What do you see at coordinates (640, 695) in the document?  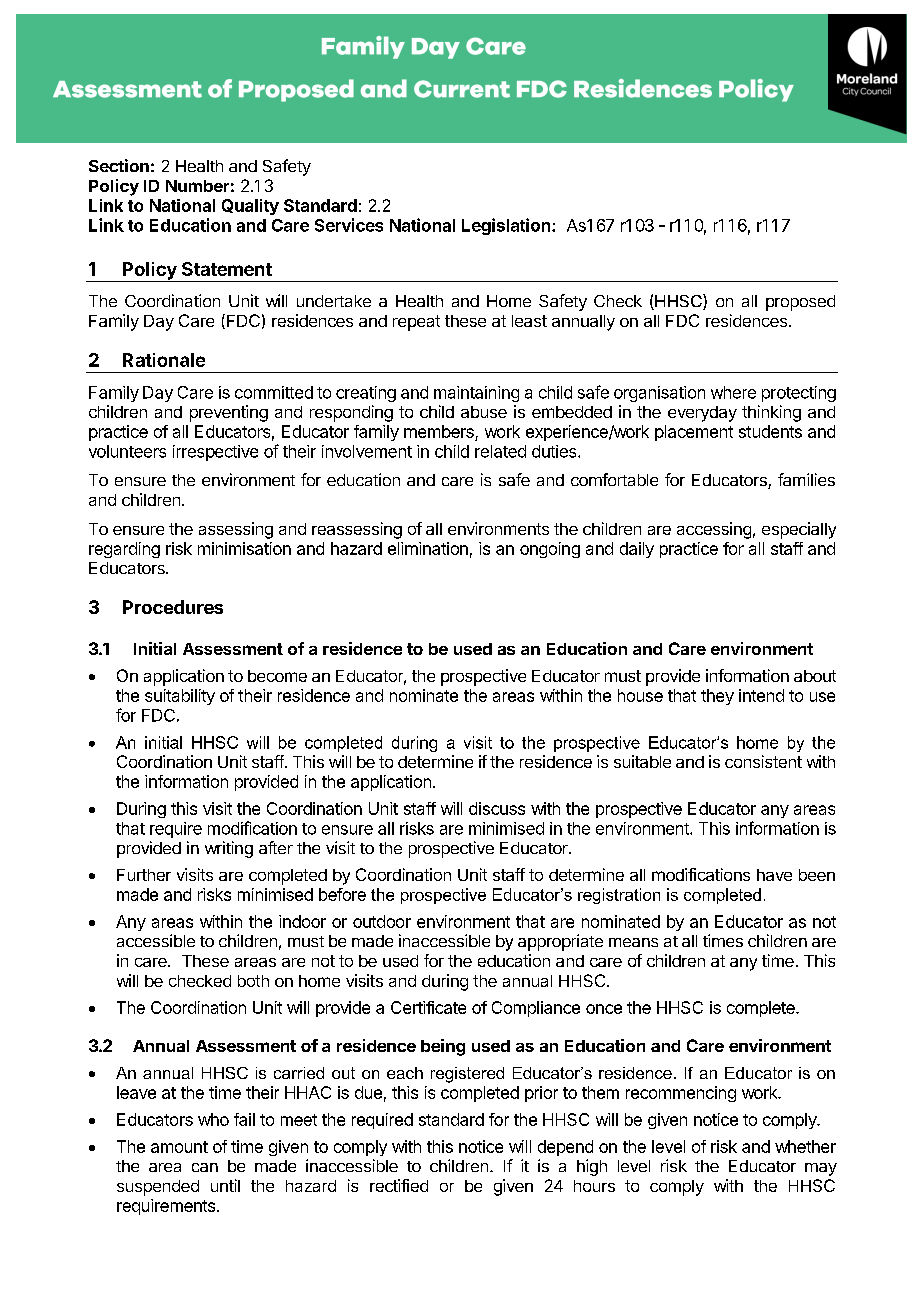 I see `house` at bounding box center [640, 695].
